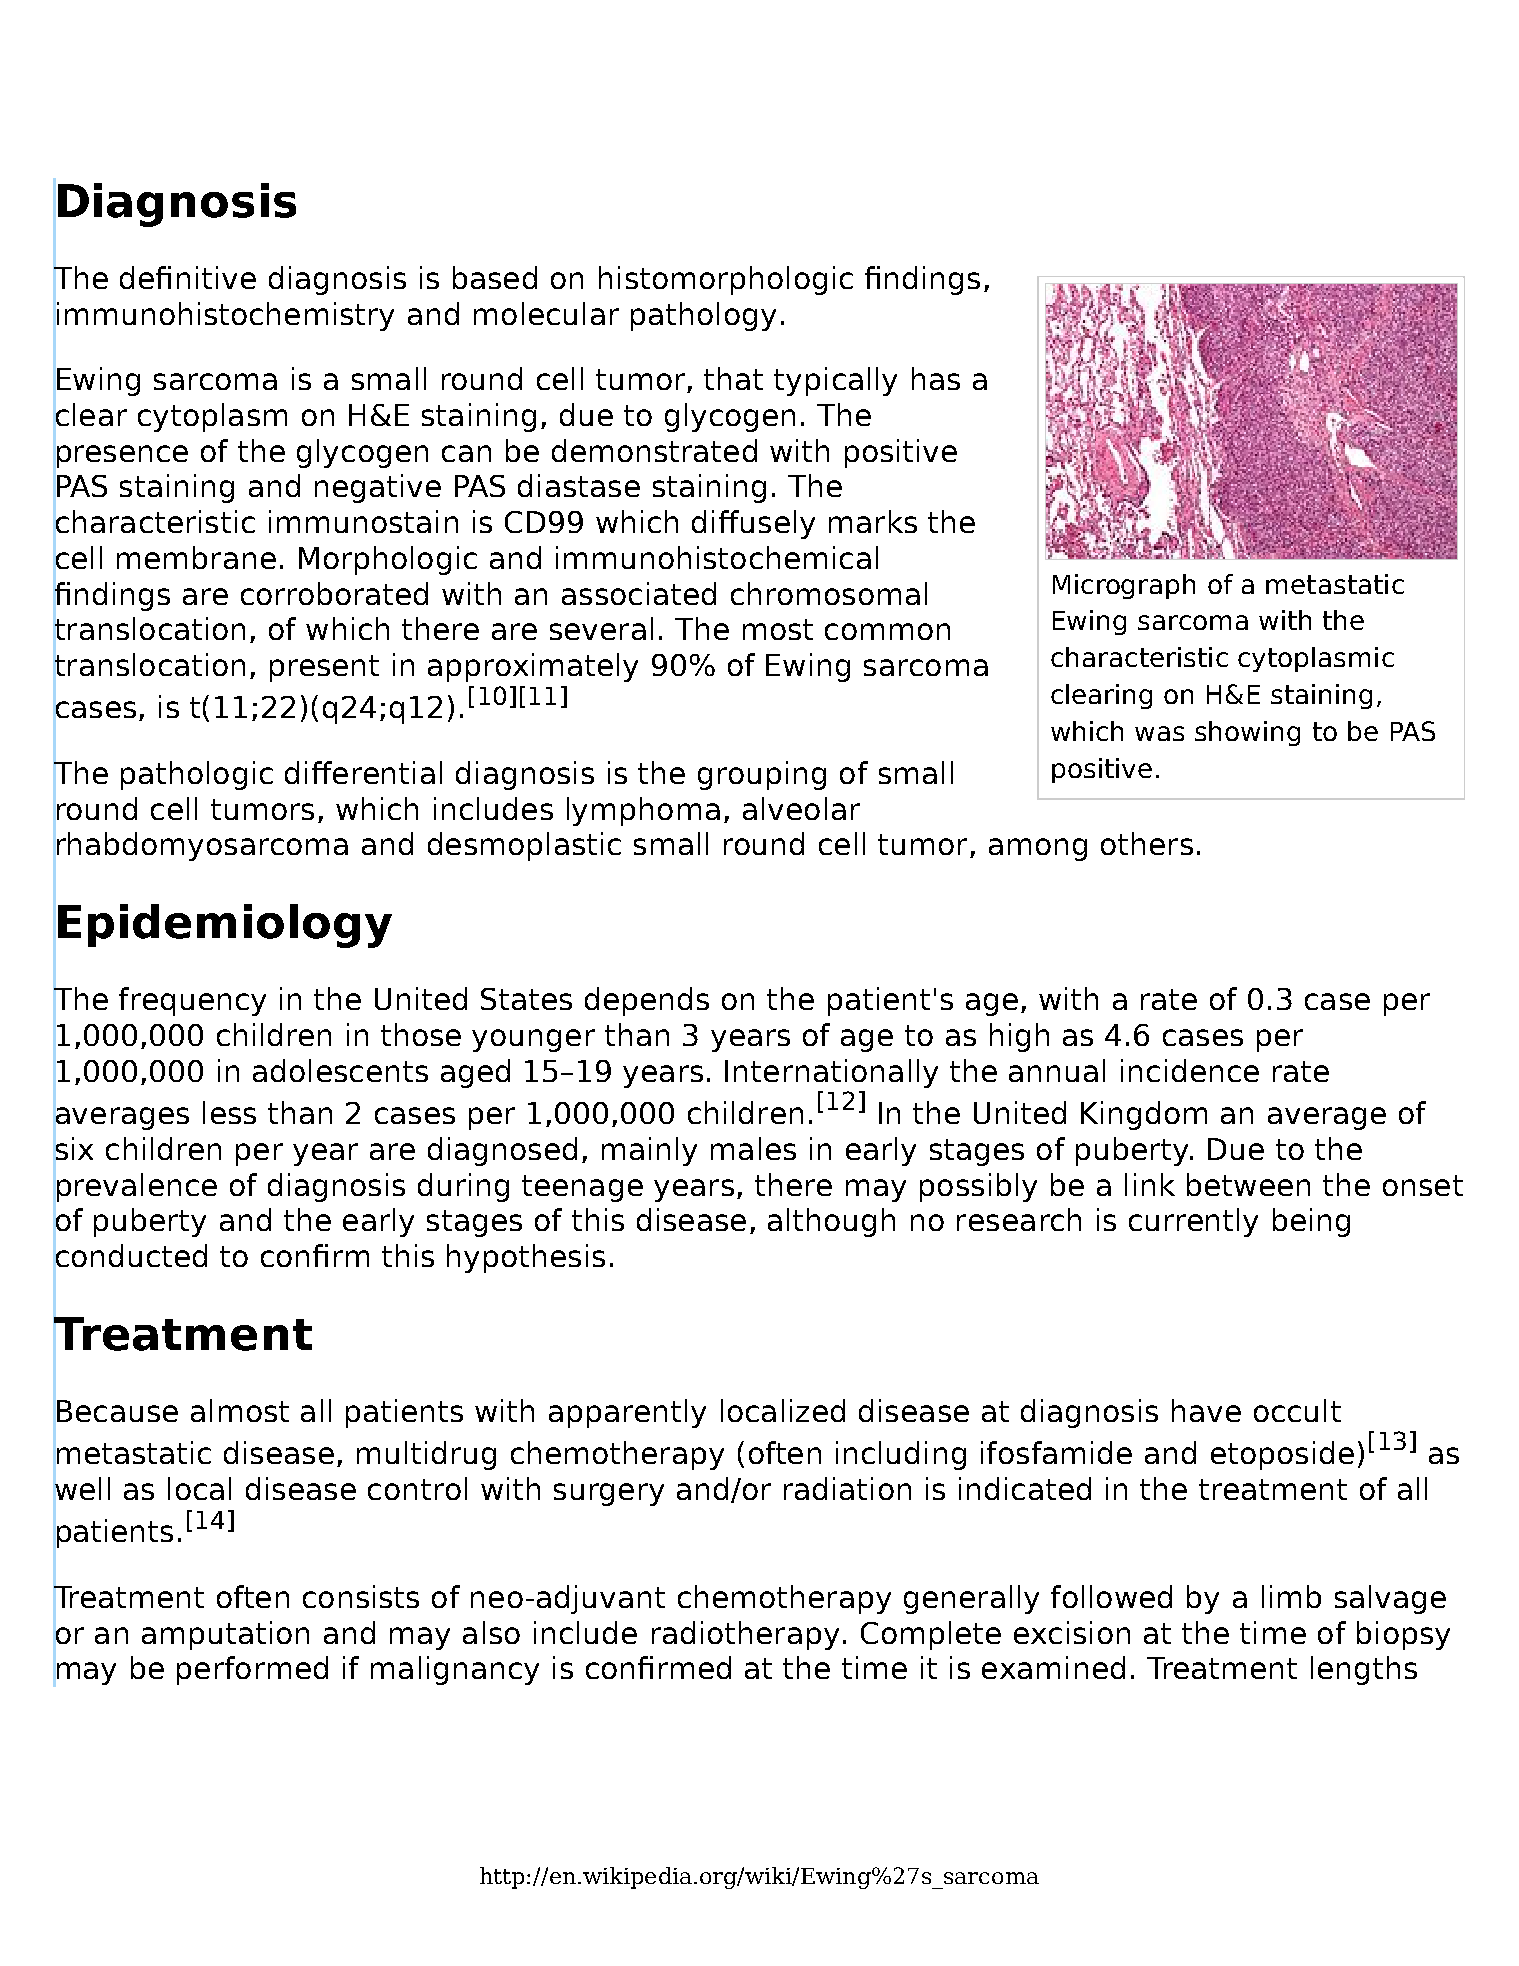 The width and height of the image is (1519, 1966). What do you see at coordinates (225, 316) in the image?
I see `immunohistochemistry` at bounding box center [225, 316].
